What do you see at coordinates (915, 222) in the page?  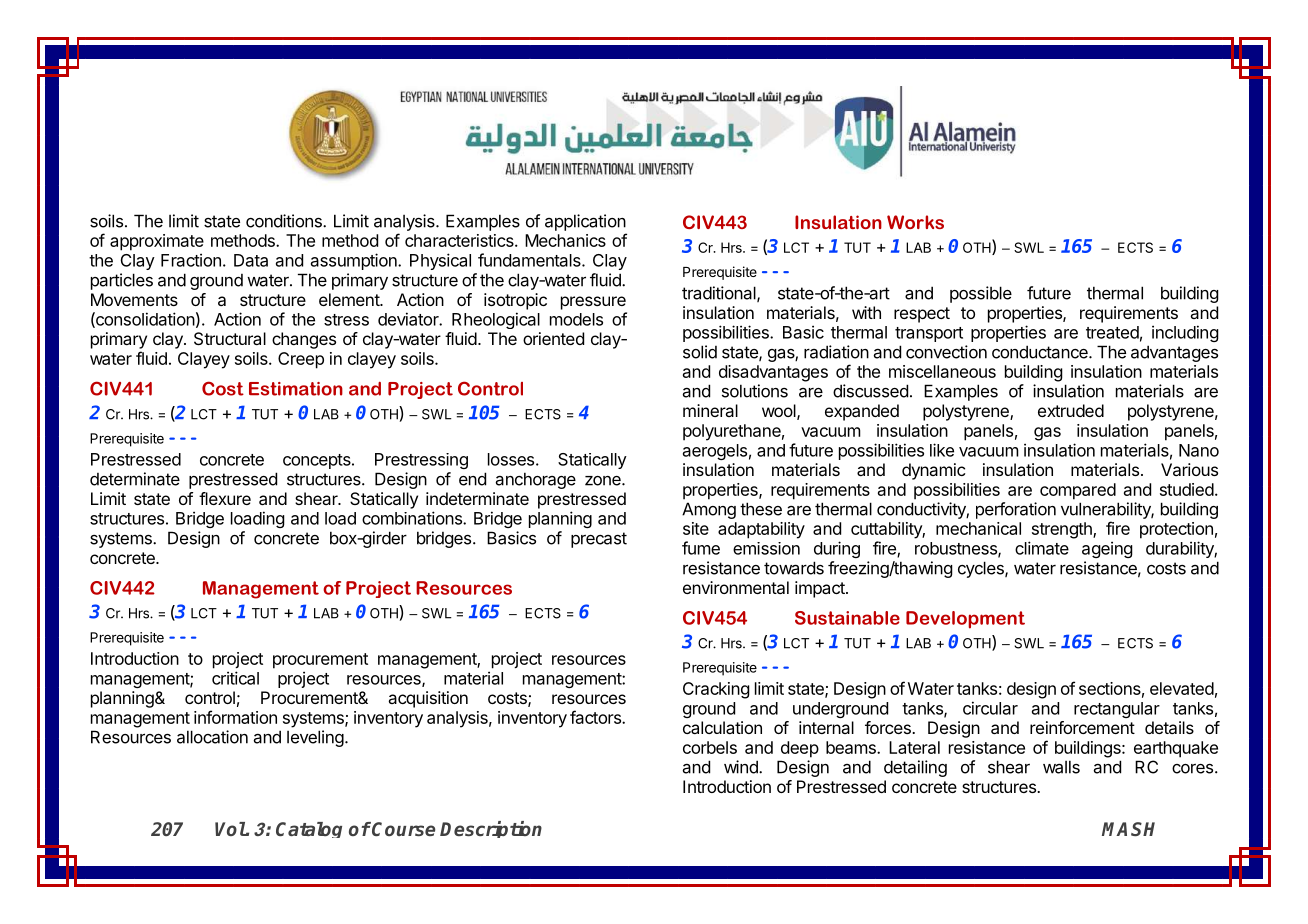 I see `Works` at bounding box center [915, 222].
